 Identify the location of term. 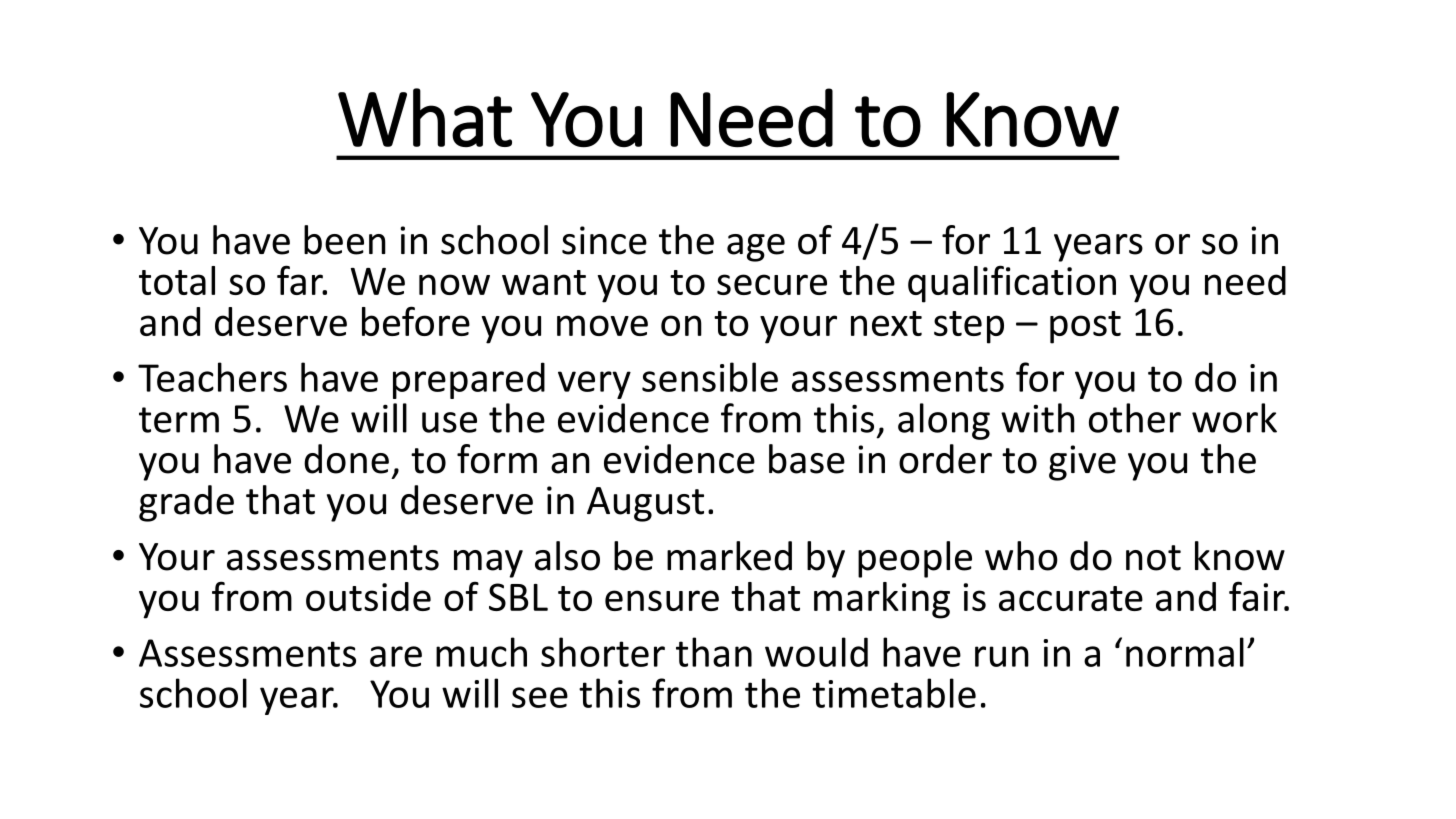
(179, 420).
